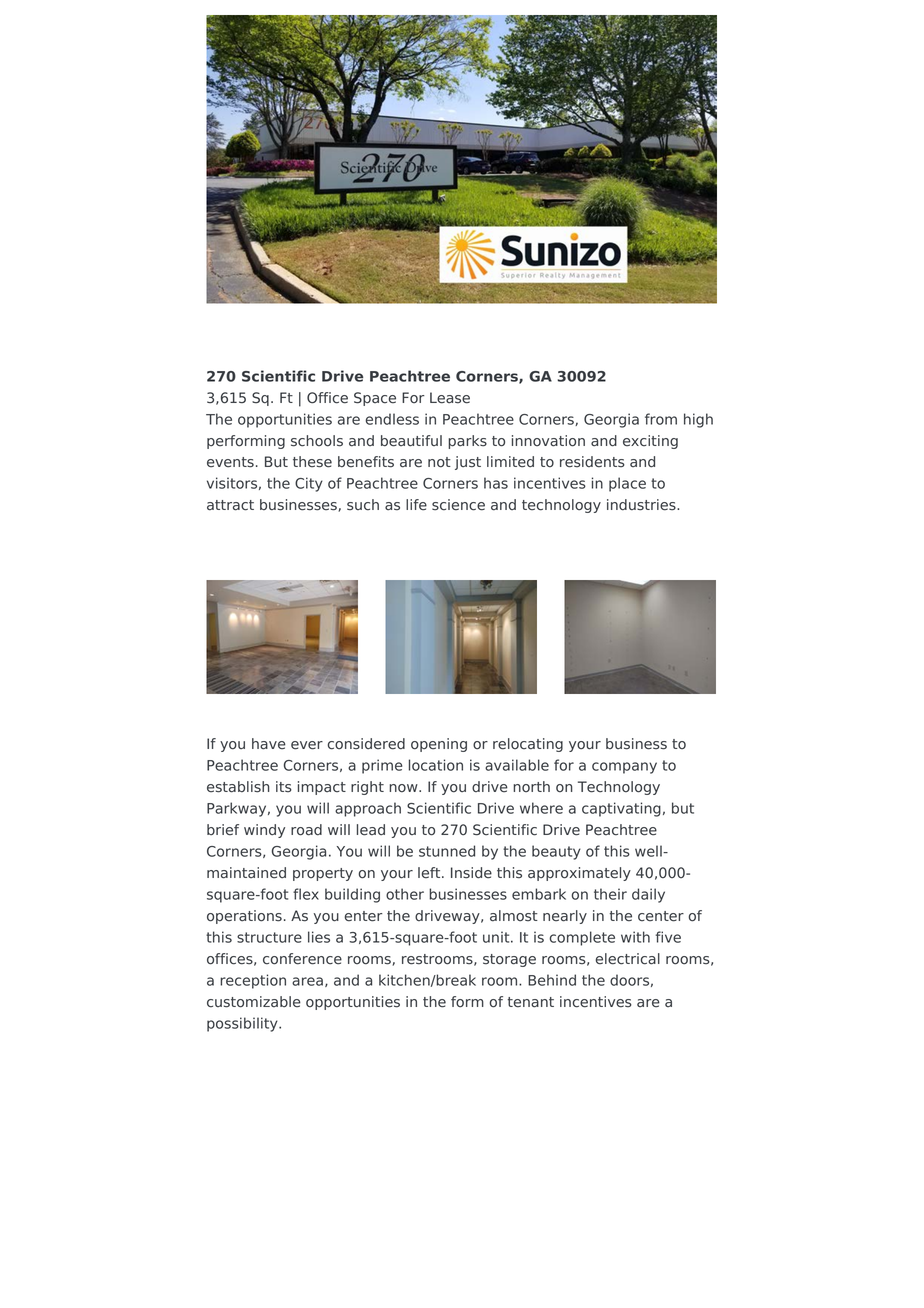 This screenshot has width=924, height=1308. What do you see at coordinates (450, 398) in the screenshot?
I see `Lease` at bounding box center [450, 398].
